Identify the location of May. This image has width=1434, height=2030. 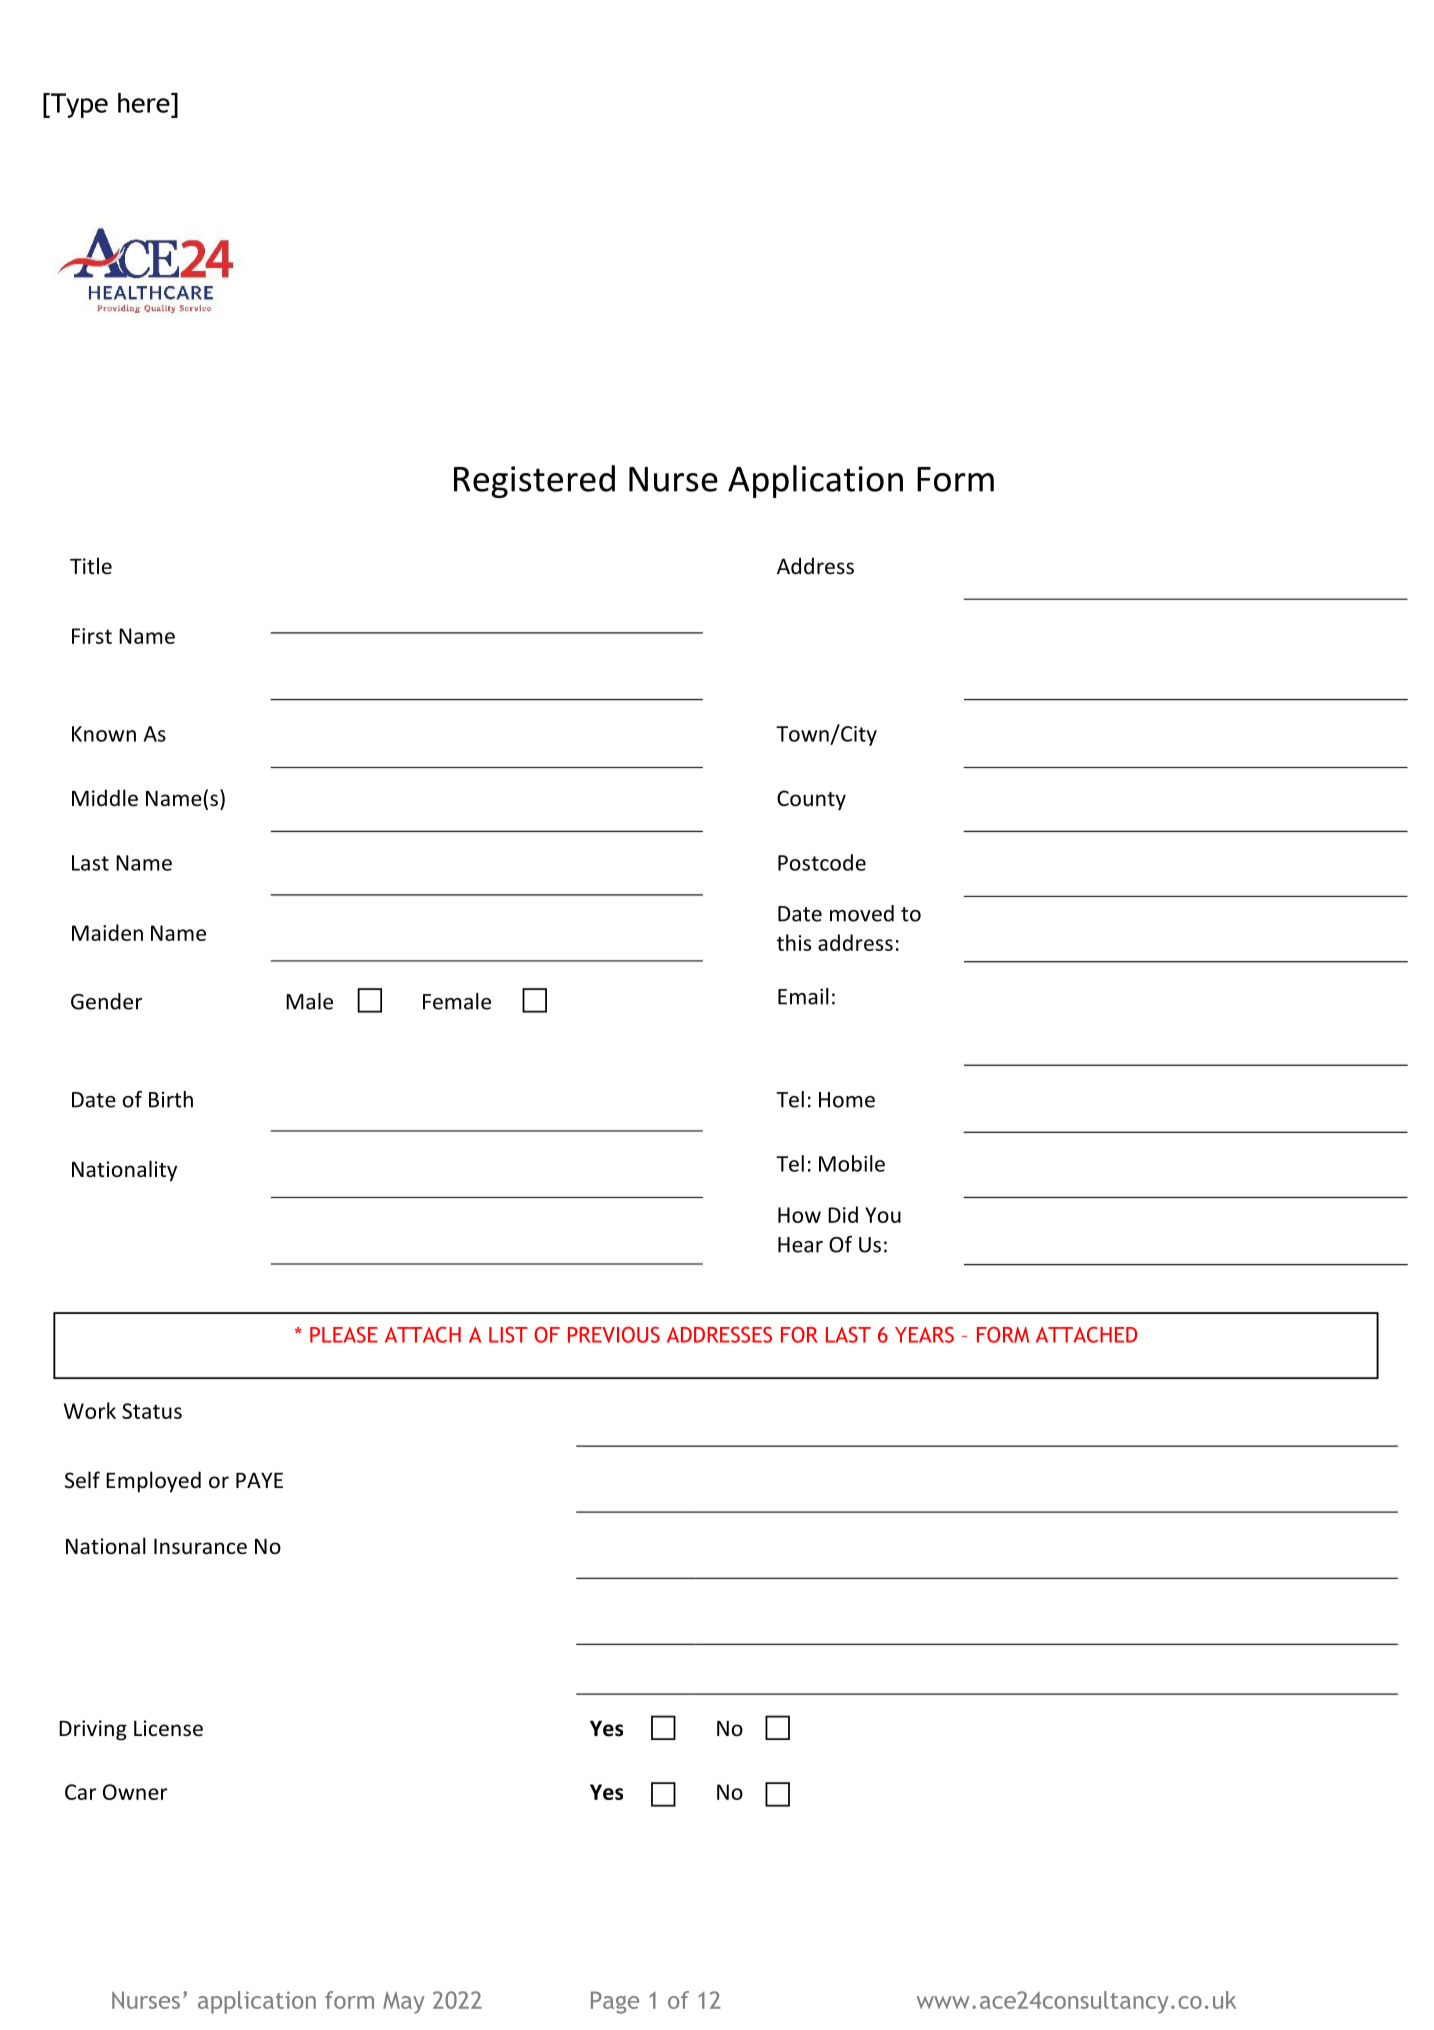
(404, 2003).
